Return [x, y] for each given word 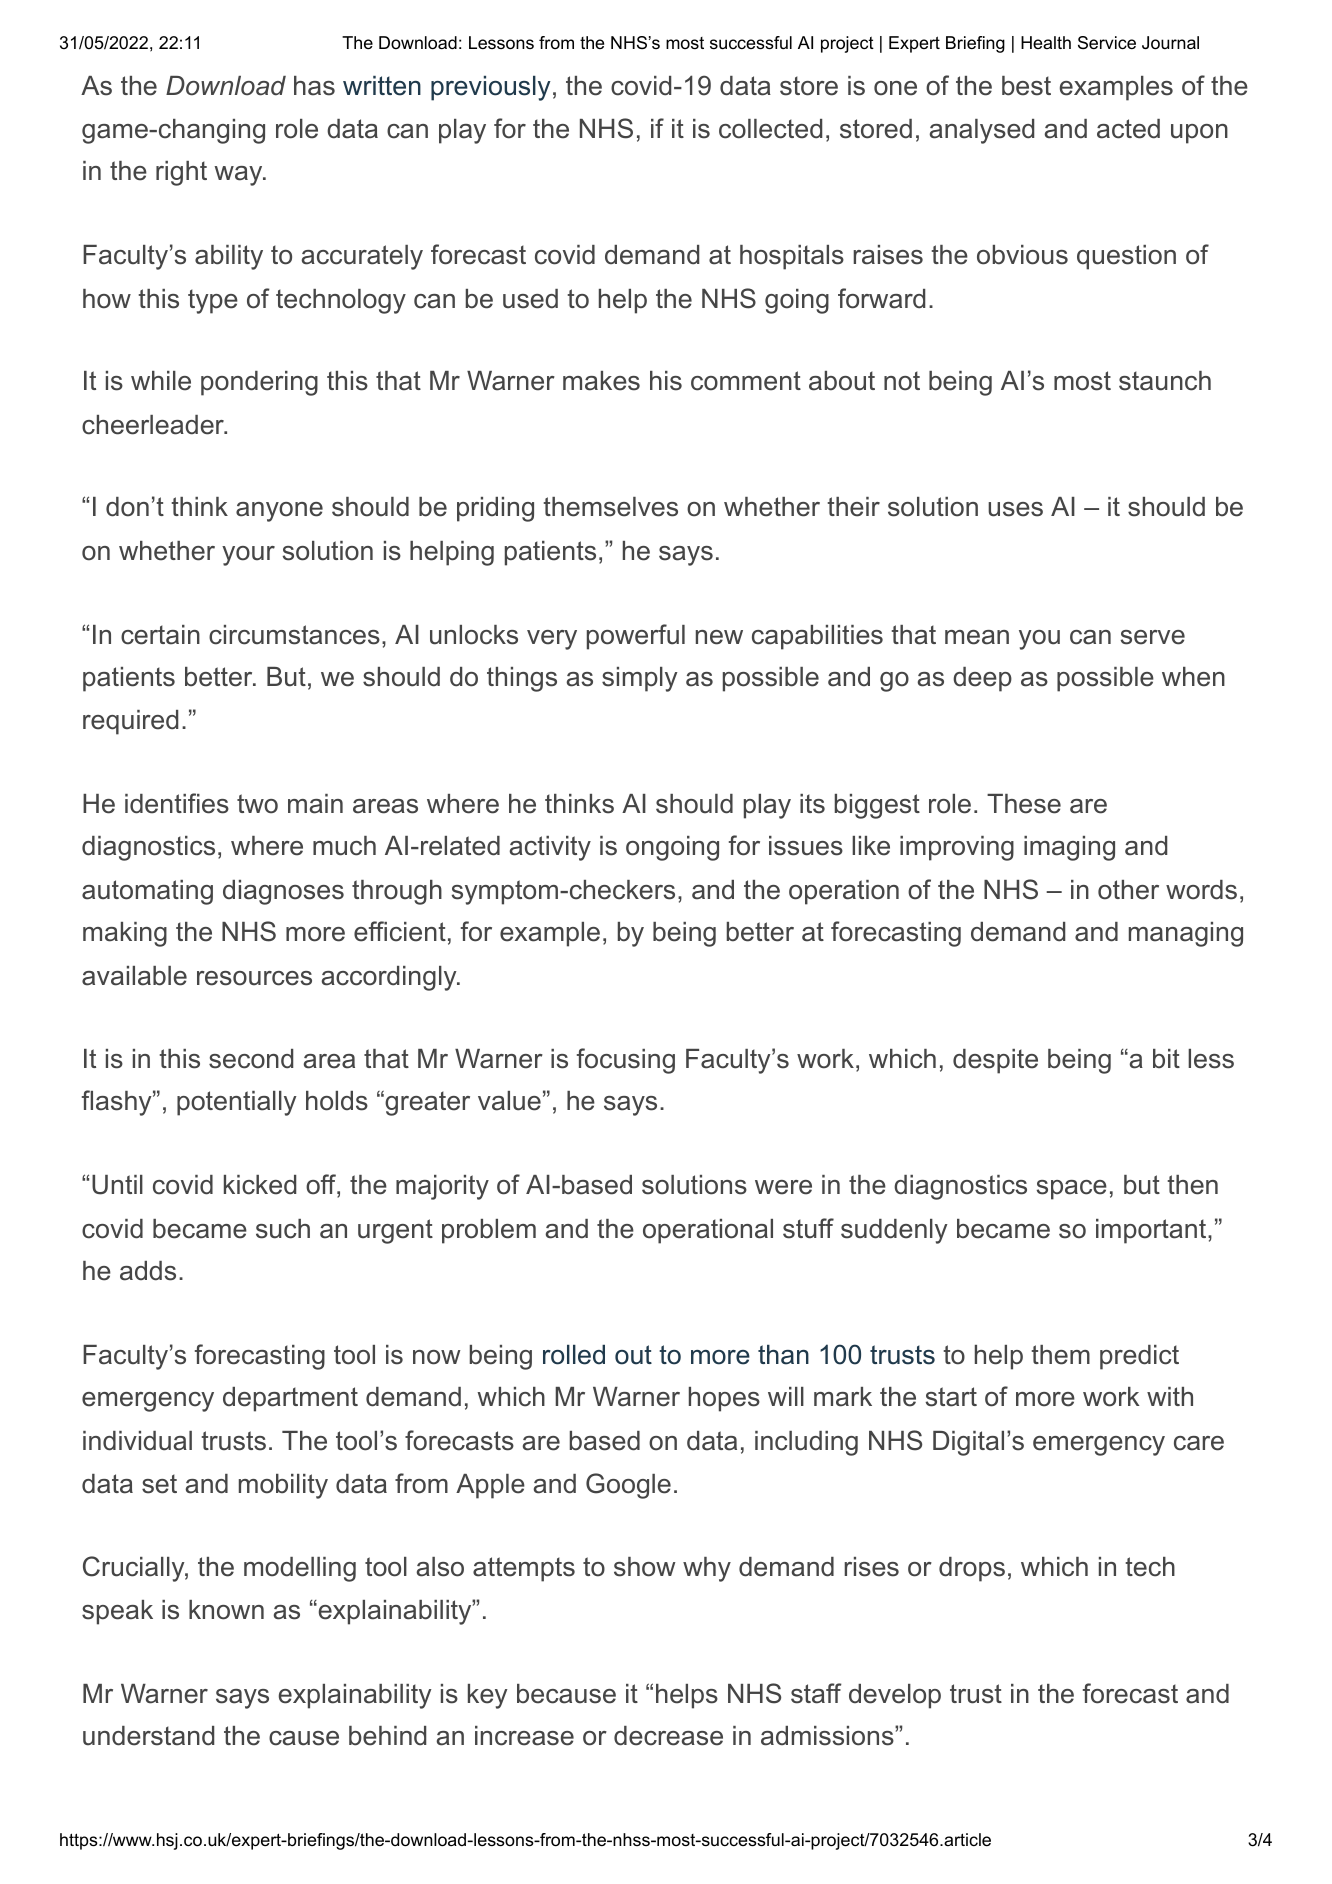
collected [770, 129]
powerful [636, 637]
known [226, 1610]
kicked [260, 1185]
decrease [668, 1736]
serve [1152, 637]
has [314, 86]
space [1071, 1190]
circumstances [294, 635]
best [1026, 86]
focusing [626, 1061]
